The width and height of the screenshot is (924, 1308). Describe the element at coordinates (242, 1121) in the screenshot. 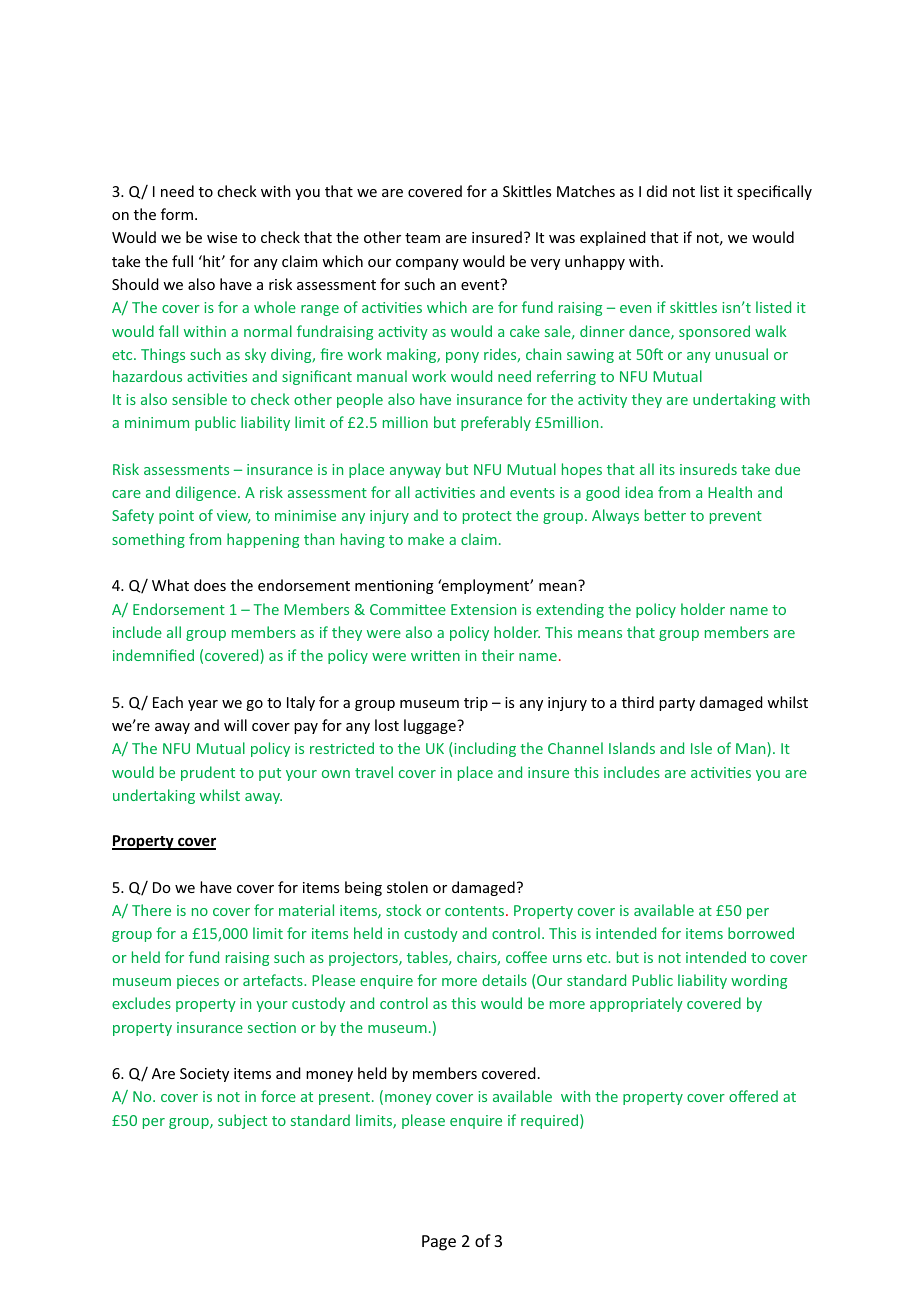

I see `subject` at that location.
